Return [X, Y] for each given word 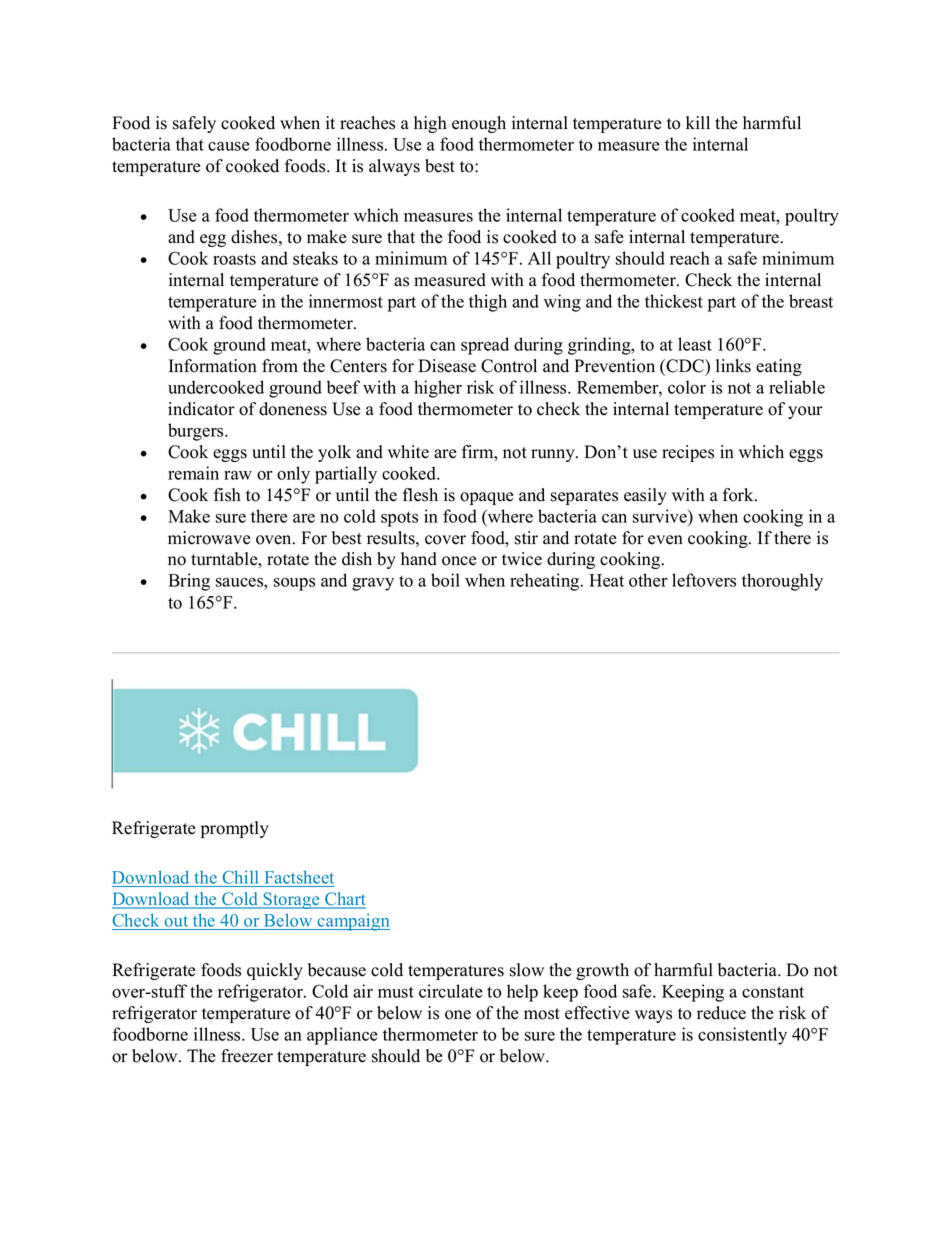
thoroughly [782, 582]
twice [522, 559]
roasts [234, 259]
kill [698, 122]
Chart [344, 900]
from [280, 366]
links [733, 366]
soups [294, 584]
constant [773, 992]
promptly [235, 829]
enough [479, 124]
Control [509, 366]
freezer [247, 1056]
